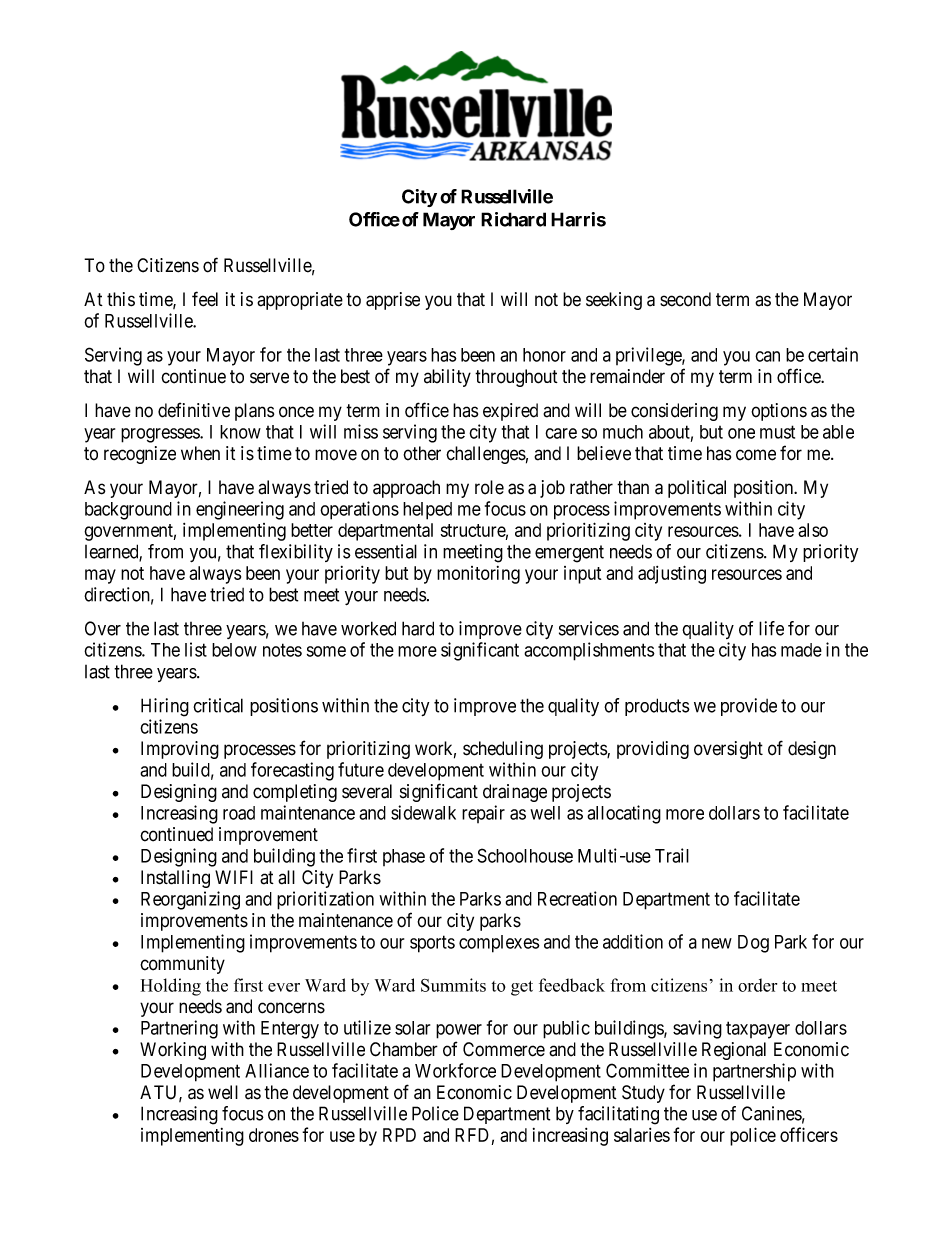 The width and height of the screenshot is (952, 1233). What do you see at coordinates (525, 855) in the screenshot?
I see `Schoolhouse` at bounding box center [525, 855].
